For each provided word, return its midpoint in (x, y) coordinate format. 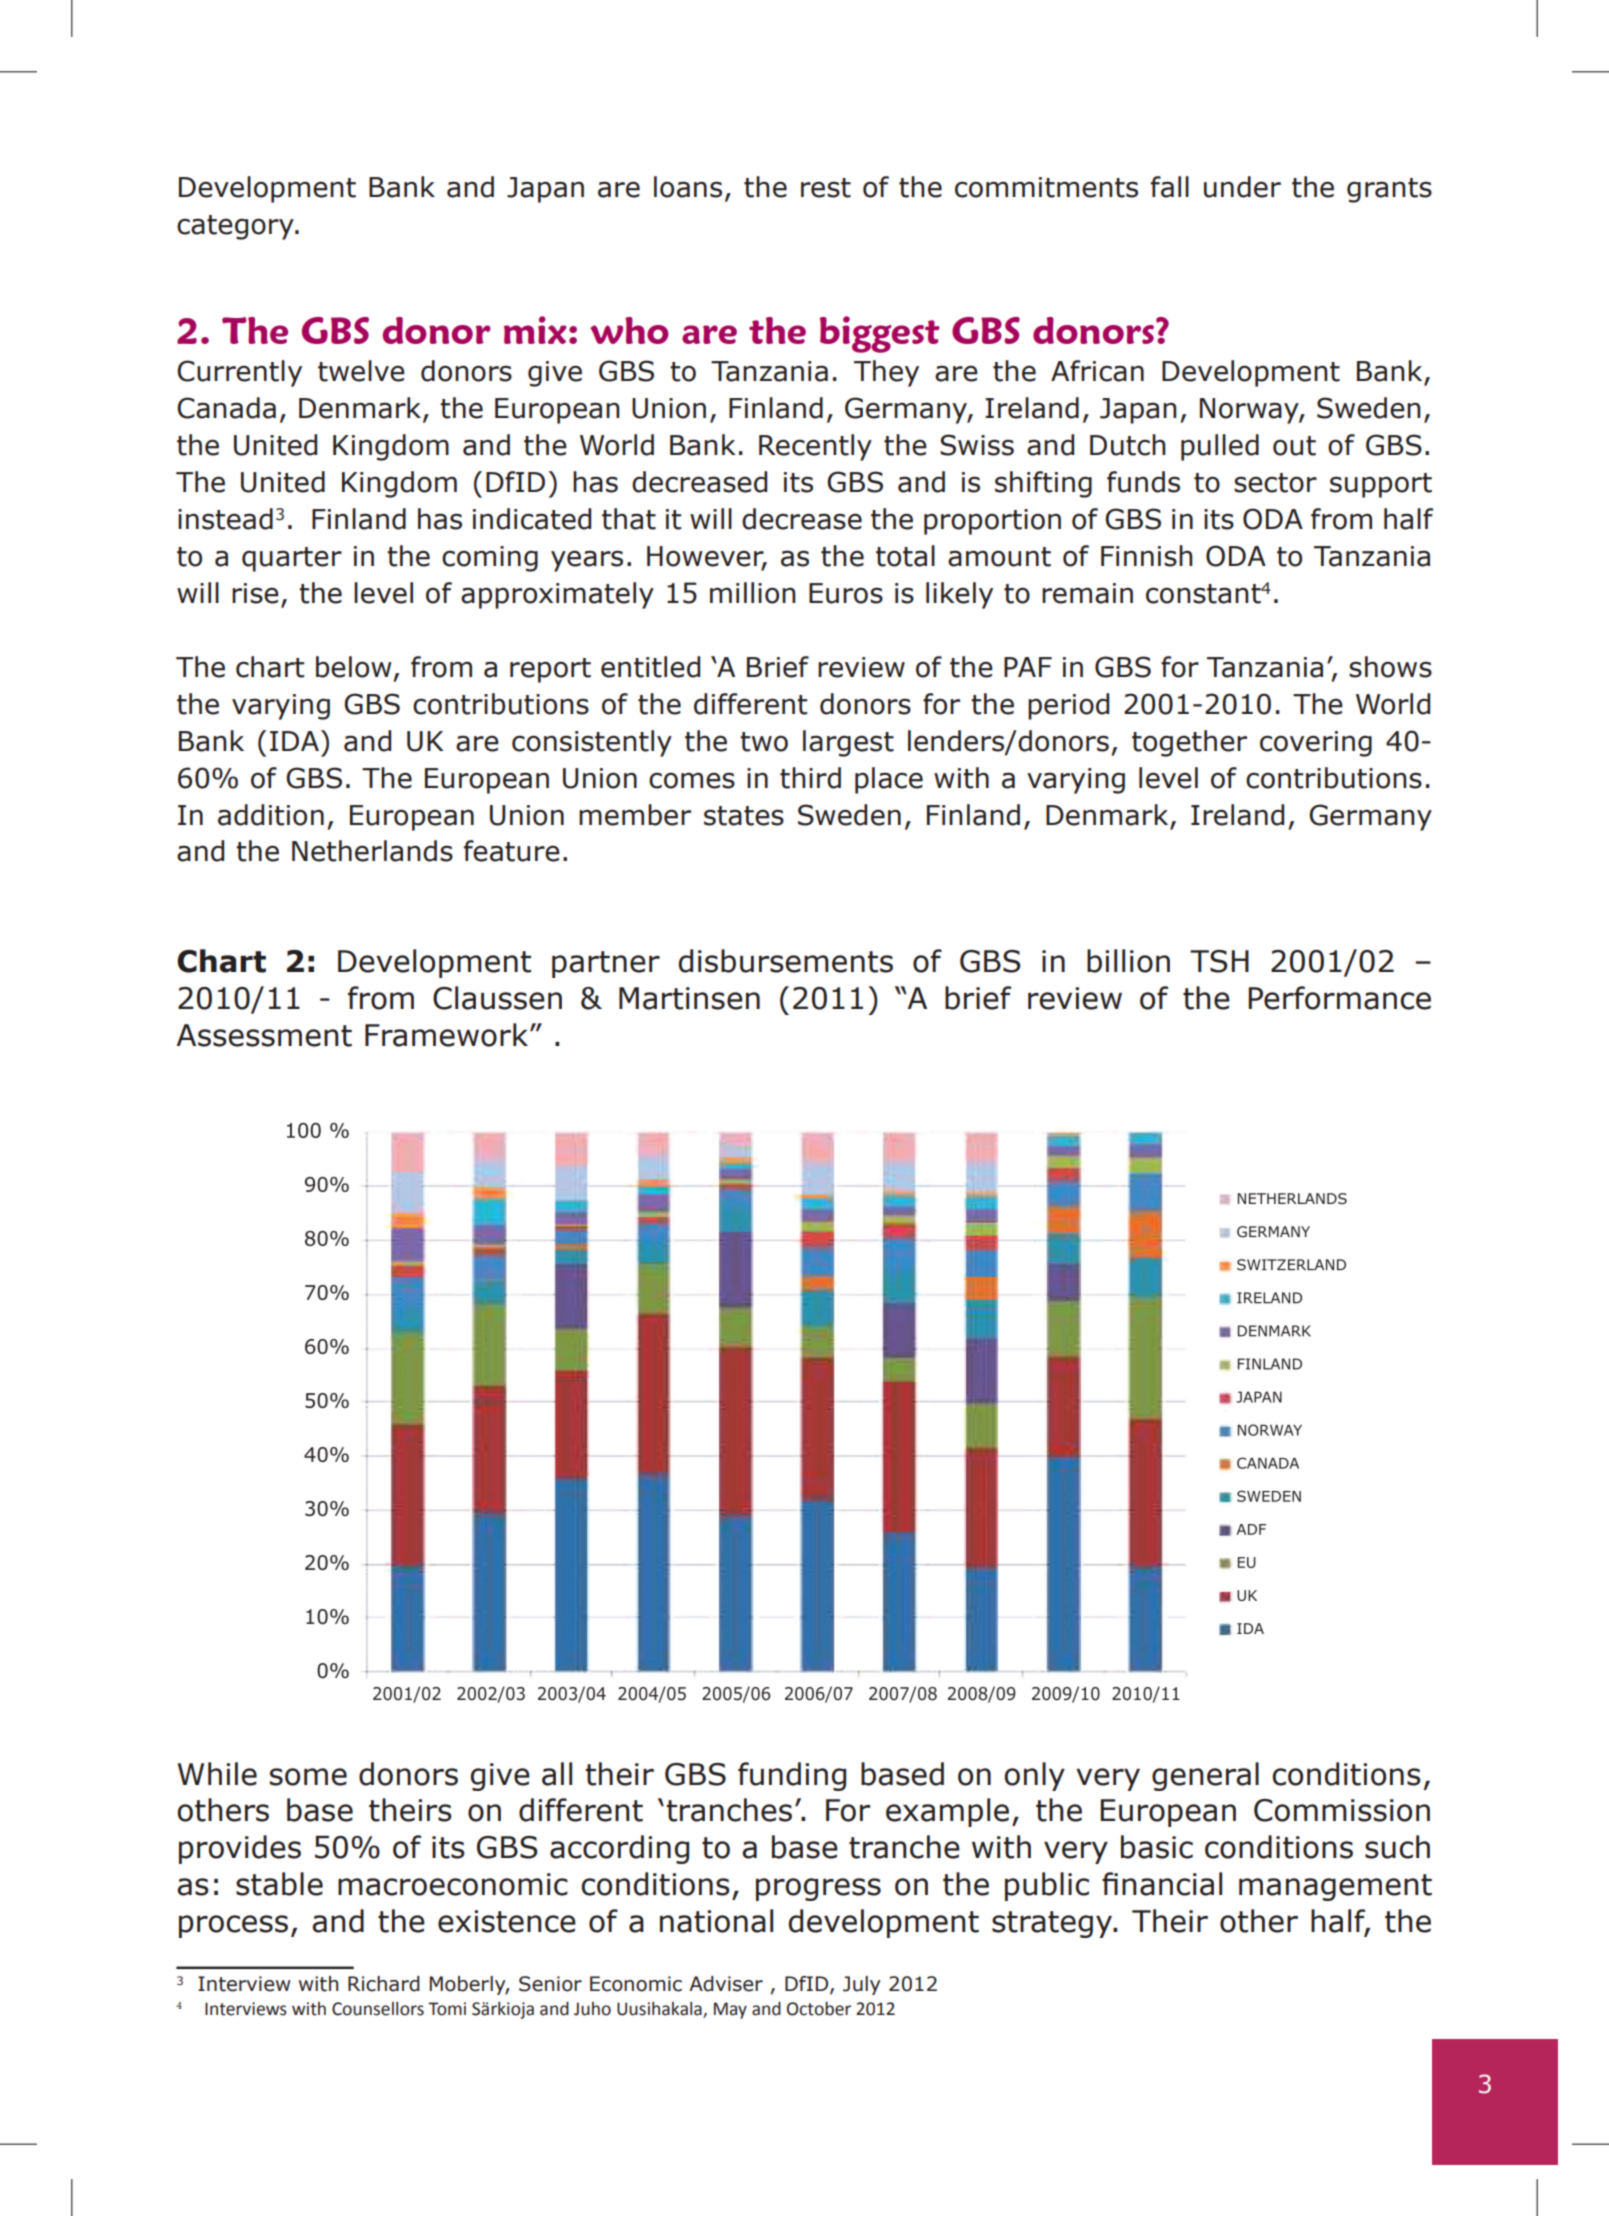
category (236, 227)
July (862, 1985)
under (1242, 187)
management (1335, 1887)
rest (826, 188)
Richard (384, 1984)
